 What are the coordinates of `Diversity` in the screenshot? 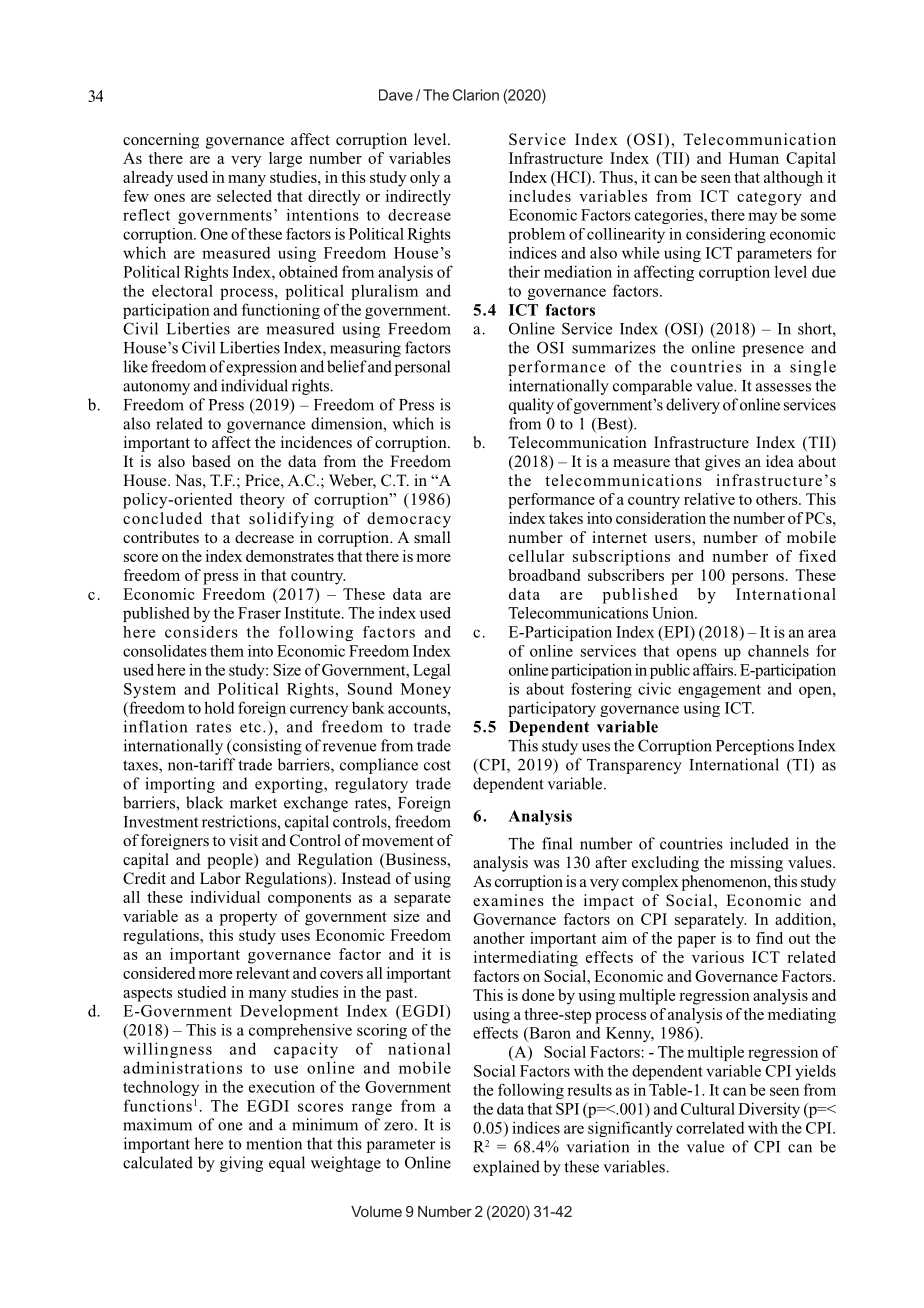 It's located at (769, 1110).
